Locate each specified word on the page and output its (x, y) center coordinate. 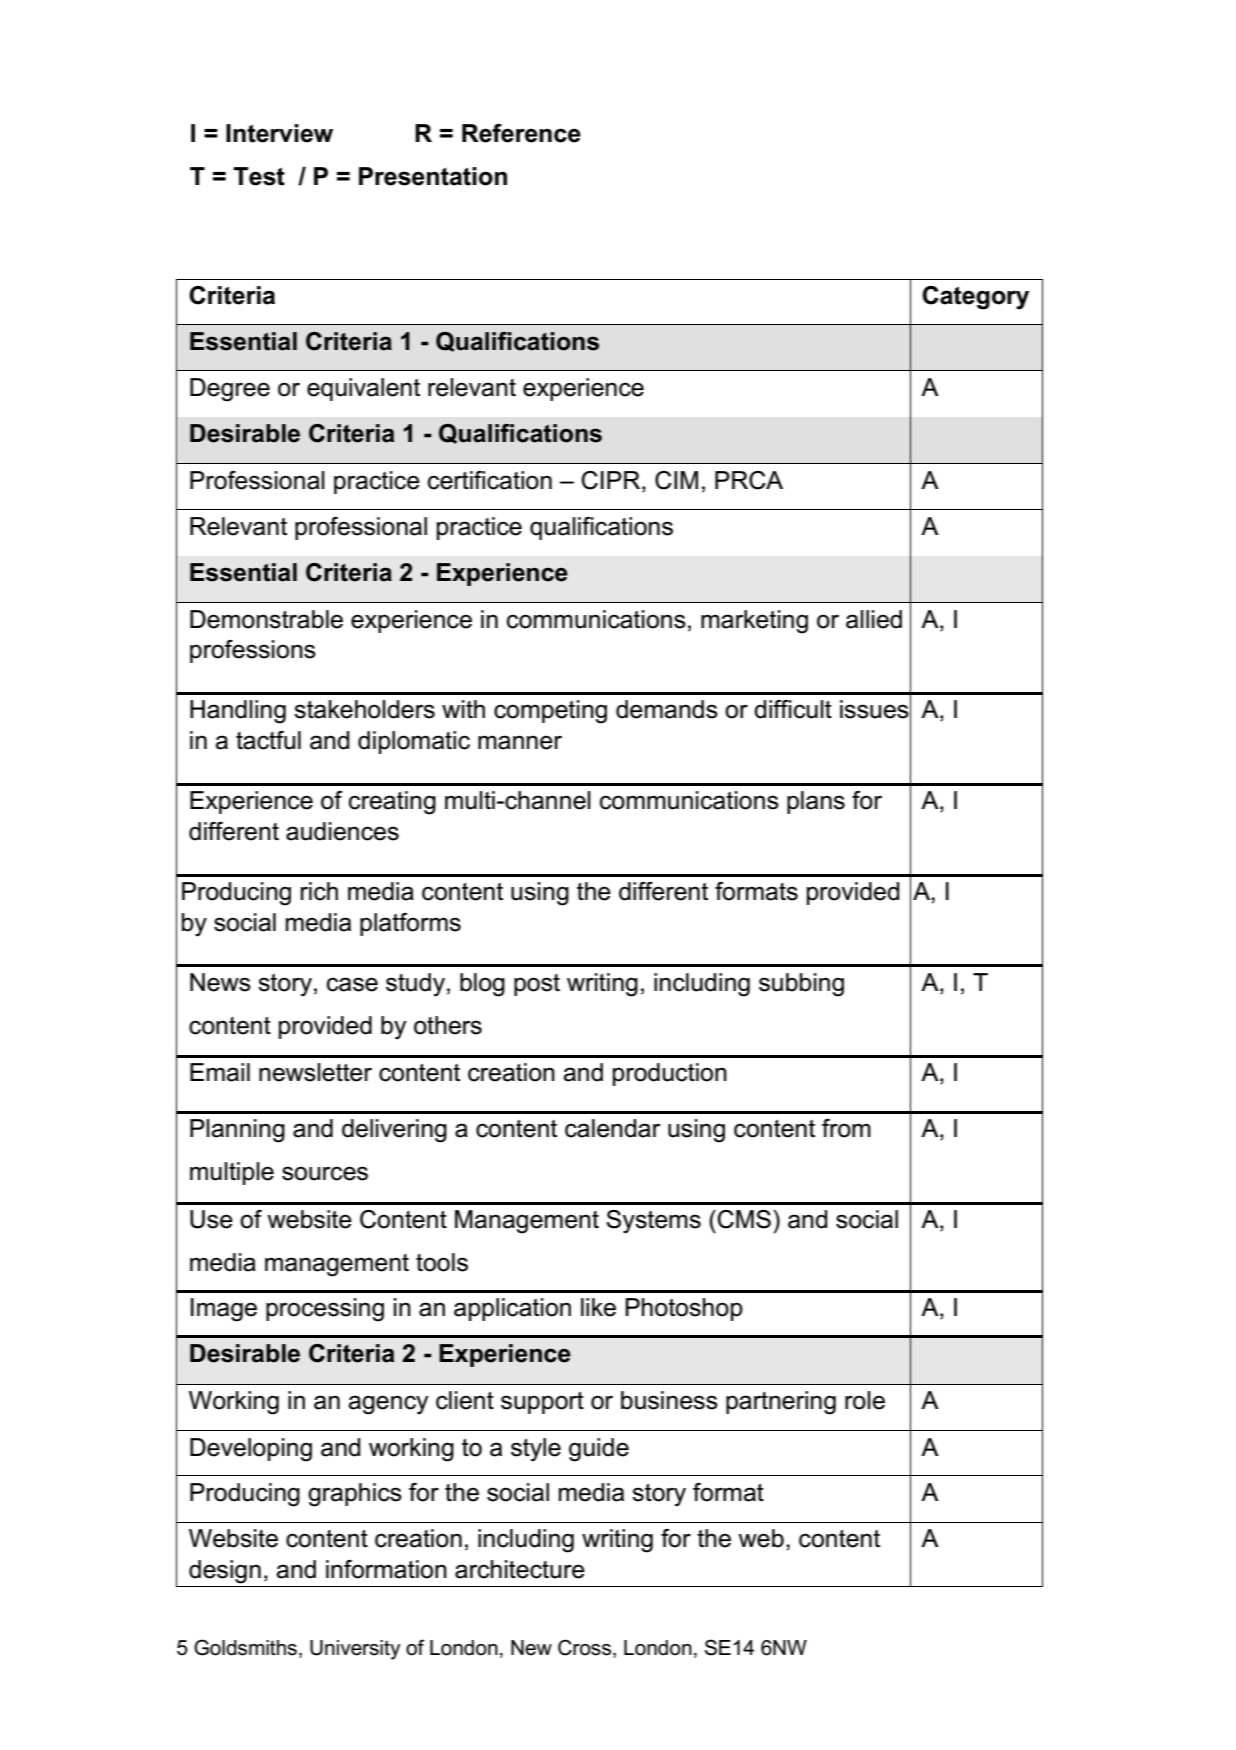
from (846, 1128)
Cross (584, 1647)
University (355, 1650)
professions (253, 651)
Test (259, 176)
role (865, 1400)
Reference (521, 133)
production (670, 1074)
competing (550, 712)
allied (874, 619)
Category (975, 298)
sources (325, 1173)
